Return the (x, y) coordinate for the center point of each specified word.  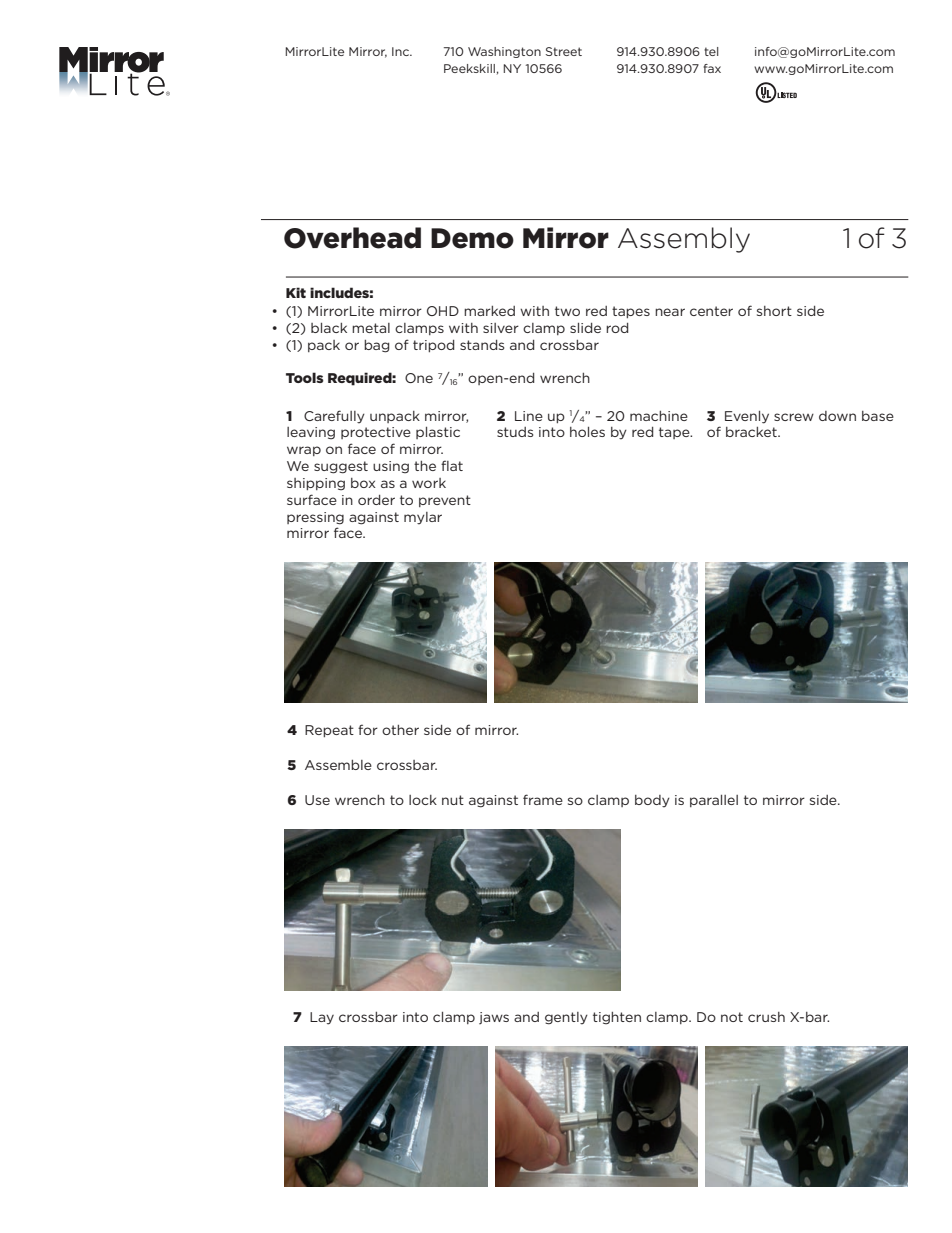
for (368, 729)
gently (566, 1018)
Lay (322, 1018)
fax (712, 68)
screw (794, 417)
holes (587, 432)
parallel (714, 801)
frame (543, 799)
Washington (504, 52)
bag (376, 346)
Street (564, 51)
